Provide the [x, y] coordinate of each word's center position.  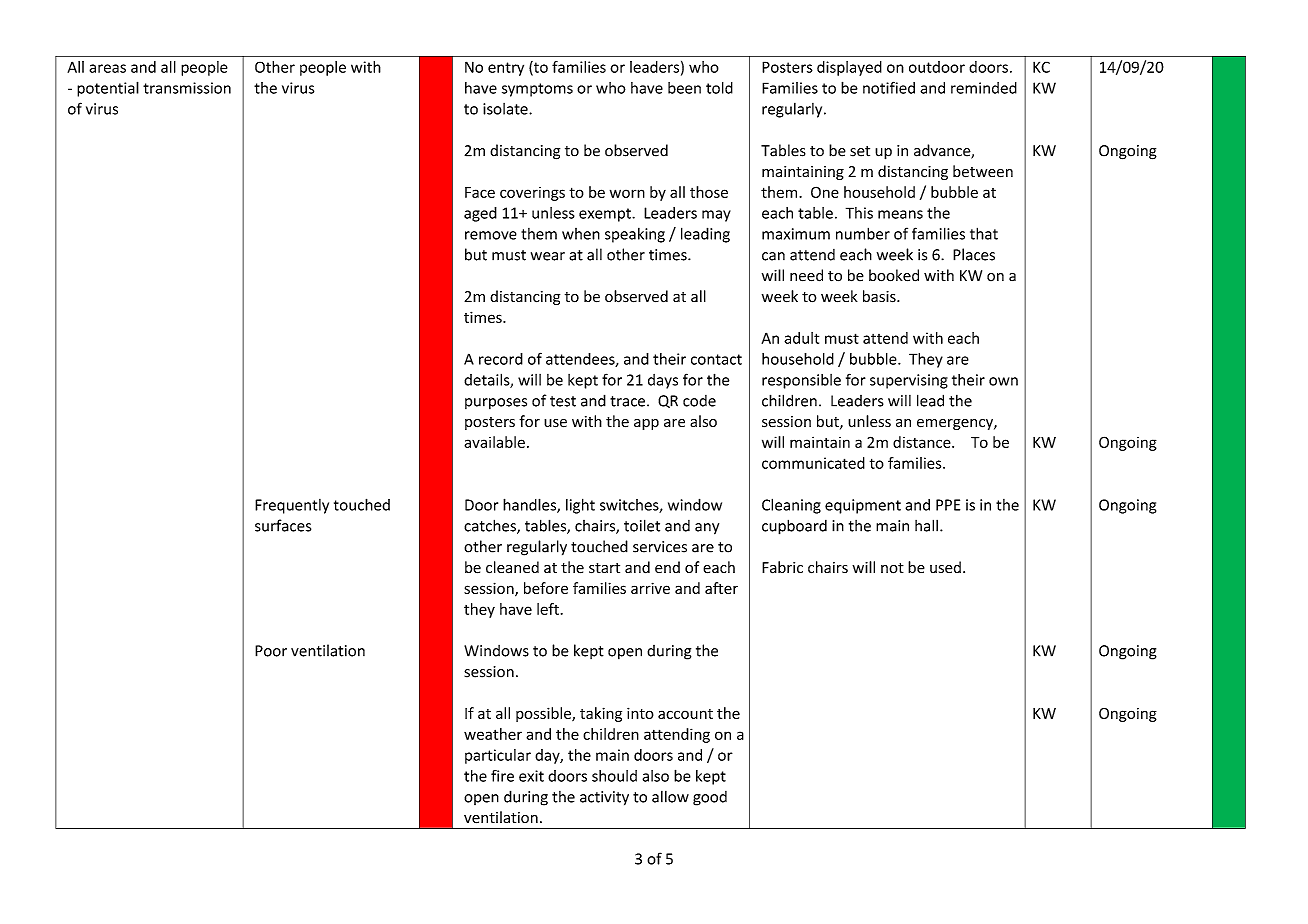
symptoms [537, 90]
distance [923, 442]
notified [889, 87]
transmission [187, 88]
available [494, 442]
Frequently [292, 506]
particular [498, 756]
